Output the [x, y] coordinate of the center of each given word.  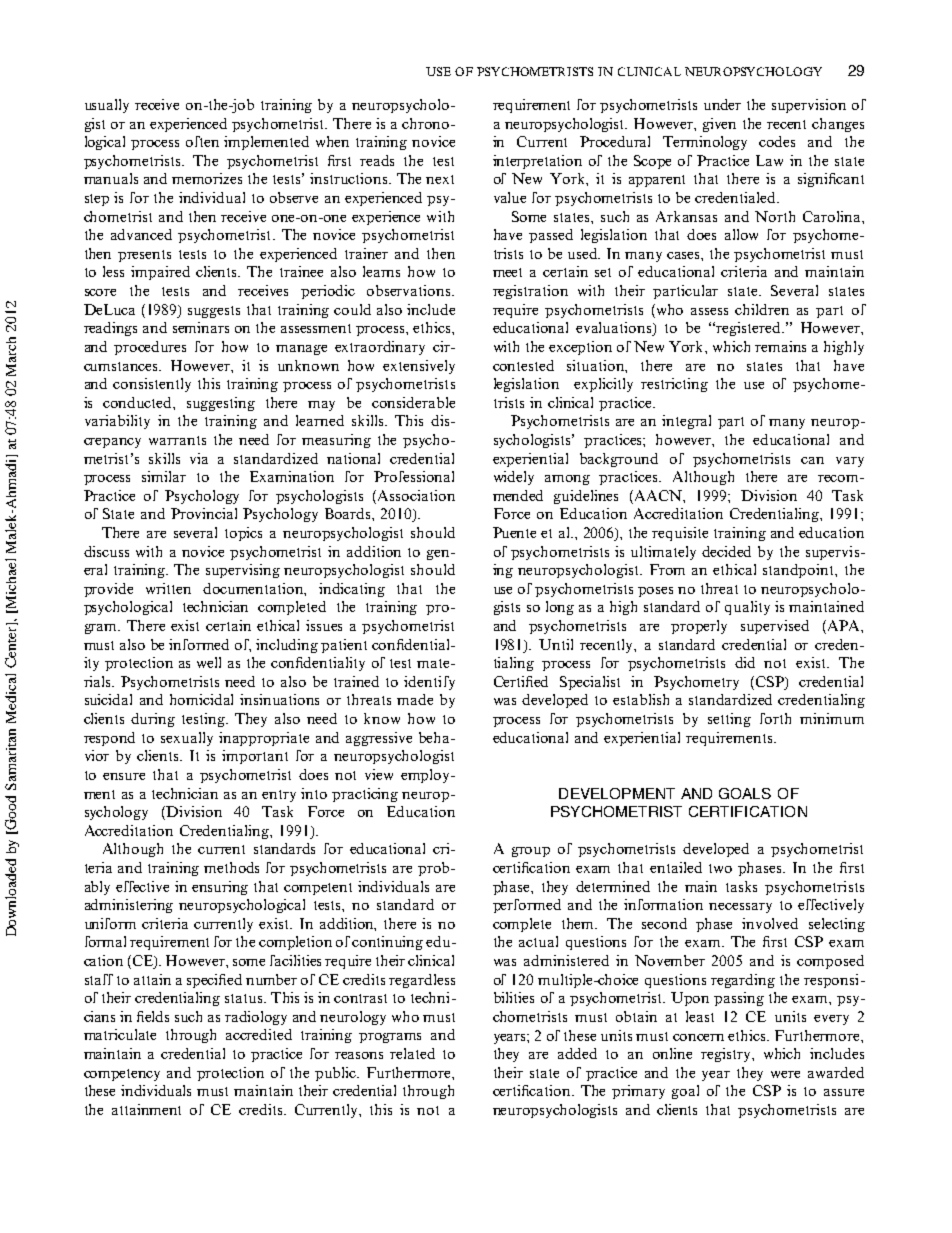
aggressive [379, 739]
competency [122, 1075]
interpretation [537, 162]
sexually [187, 739]
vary [850, 462]
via [199, 458]
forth [775, 718]
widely [514, 478]
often [202, 141]
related [412, 1053]
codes [777, 141]
